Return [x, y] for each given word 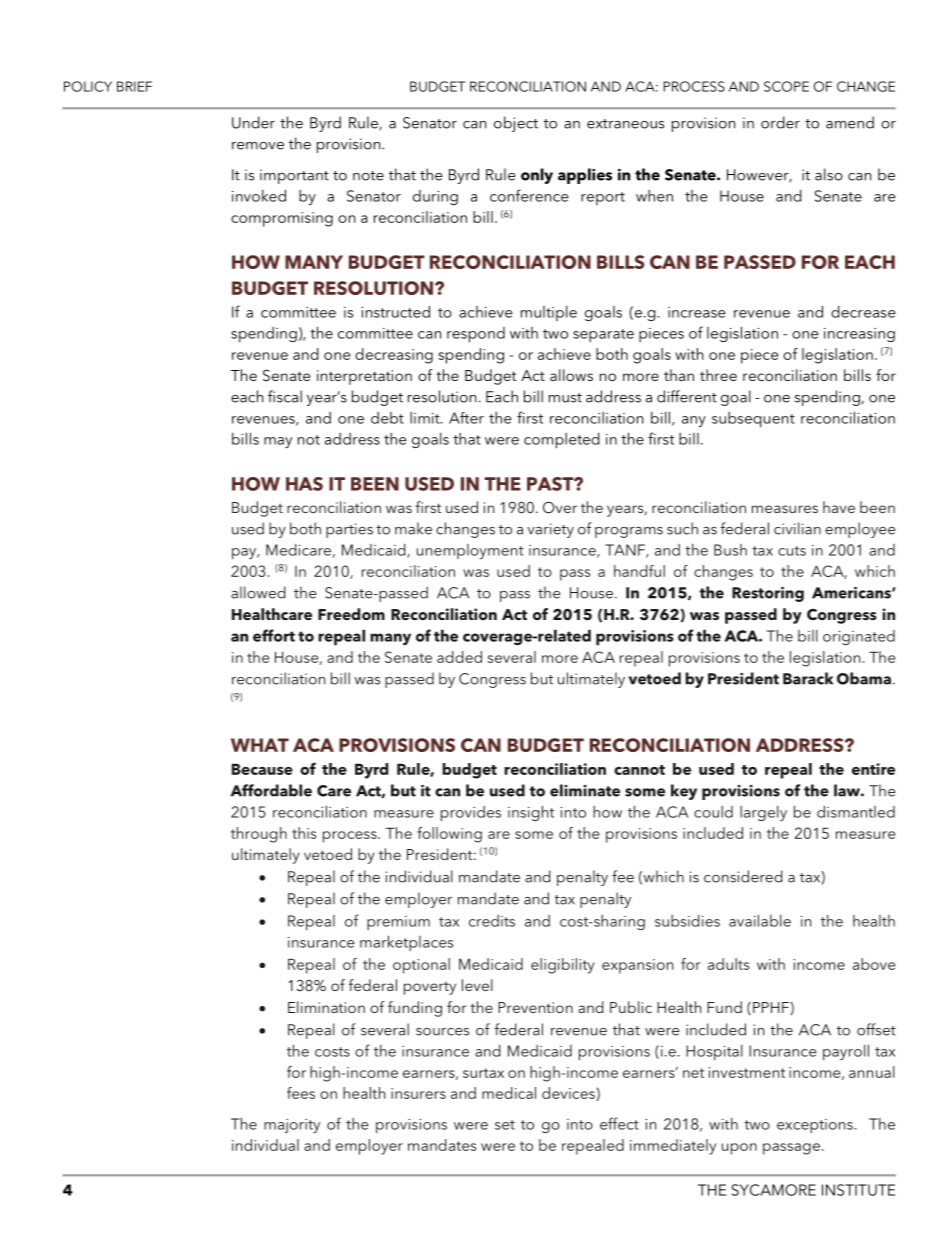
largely [763, 813]
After [466, 418]
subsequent [753, 419]
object [516, 124]
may [278, 442]
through [259, 835]
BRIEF [134, 86]
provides [471, 814]
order [780, 122]
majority [292, 1126]
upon [739, 1149]
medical [509, 1093]
